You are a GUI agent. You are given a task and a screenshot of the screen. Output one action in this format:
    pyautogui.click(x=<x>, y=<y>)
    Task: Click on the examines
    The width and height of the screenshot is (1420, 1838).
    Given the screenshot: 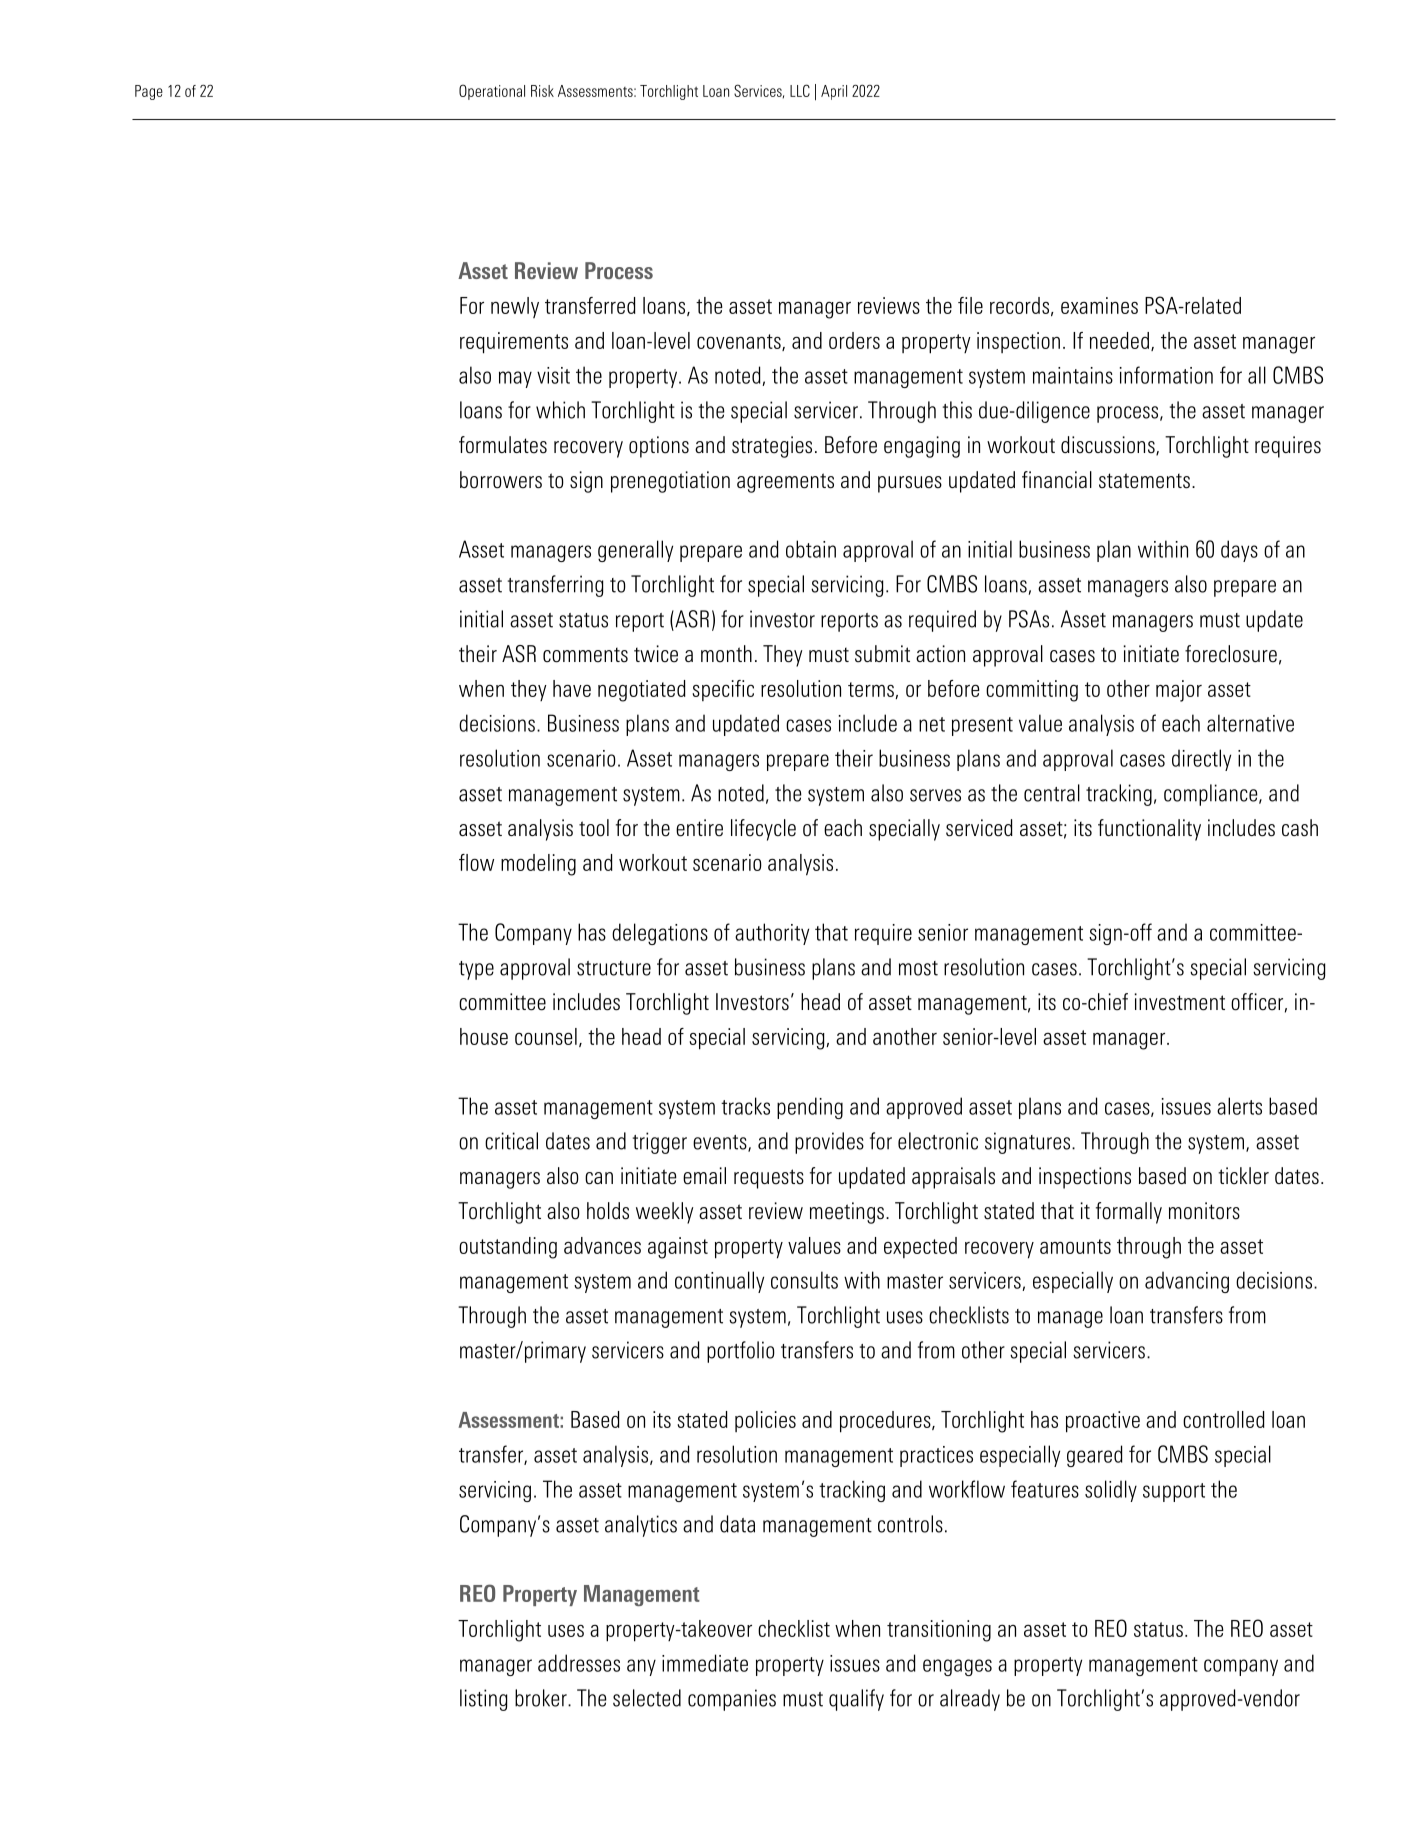 What is the action you would take?
    pyautogui.click(x=1099, y=305)
